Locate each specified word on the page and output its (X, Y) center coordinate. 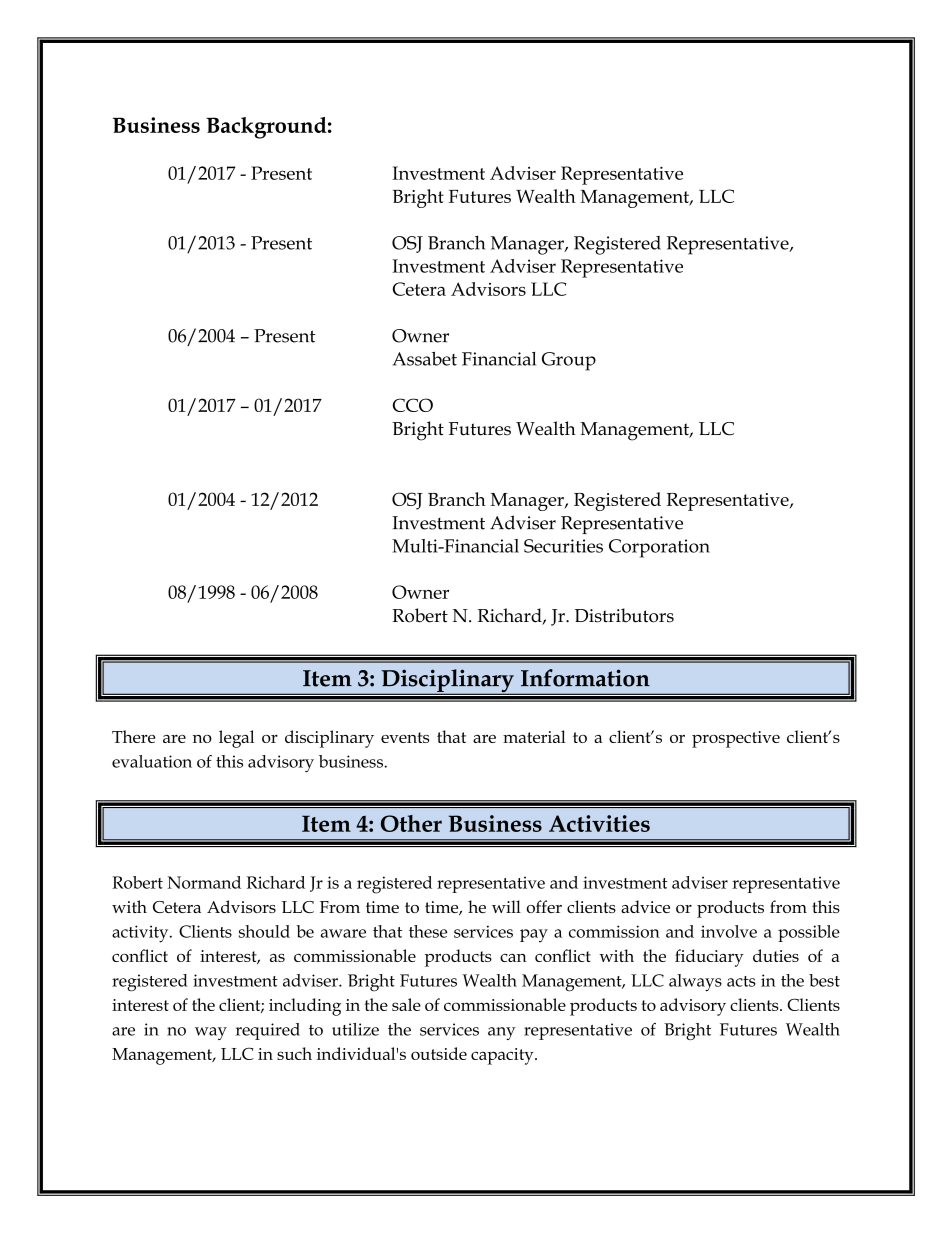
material (534, 736)
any (501, 1033)
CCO (413, 405)
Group (569, 361)
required (268, 1031)
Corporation (659, 548)
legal (236, 739)
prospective (736, 739)
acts (741, 981)
